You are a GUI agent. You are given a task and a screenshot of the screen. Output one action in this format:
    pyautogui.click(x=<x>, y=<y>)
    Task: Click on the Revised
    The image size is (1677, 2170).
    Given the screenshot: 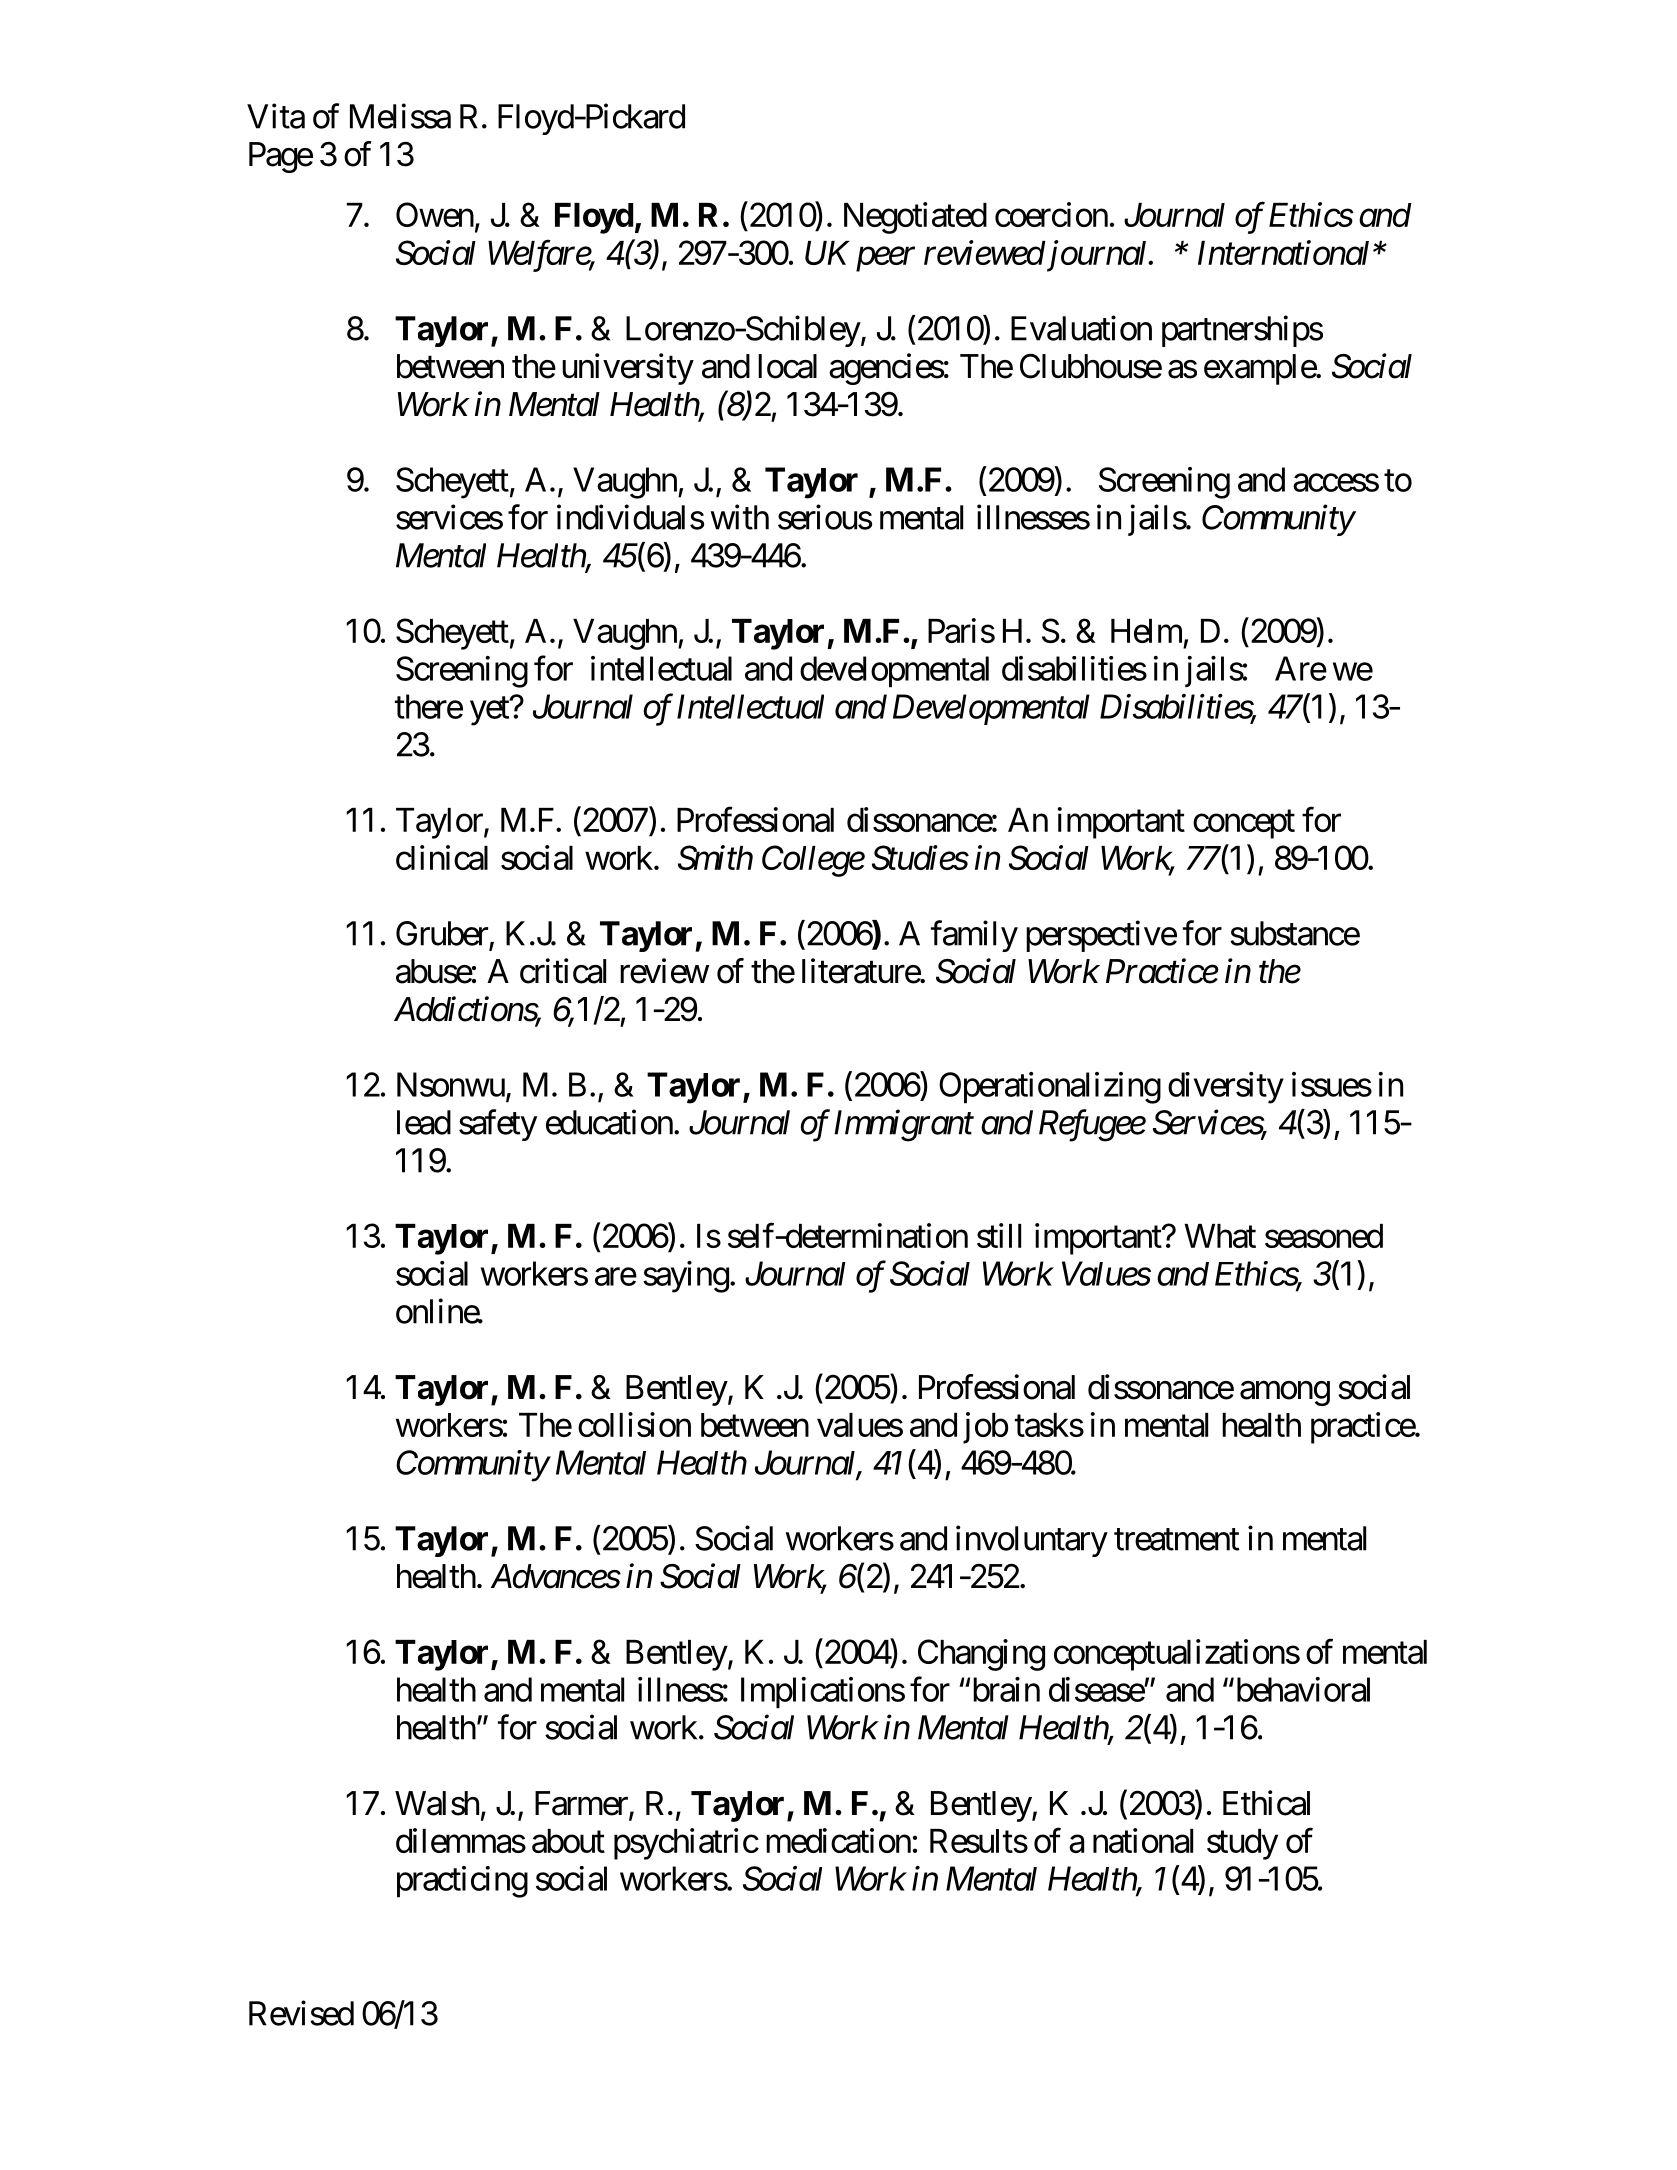 What is the action you would take?
    pyautogui.click(x=301, y=2013)
